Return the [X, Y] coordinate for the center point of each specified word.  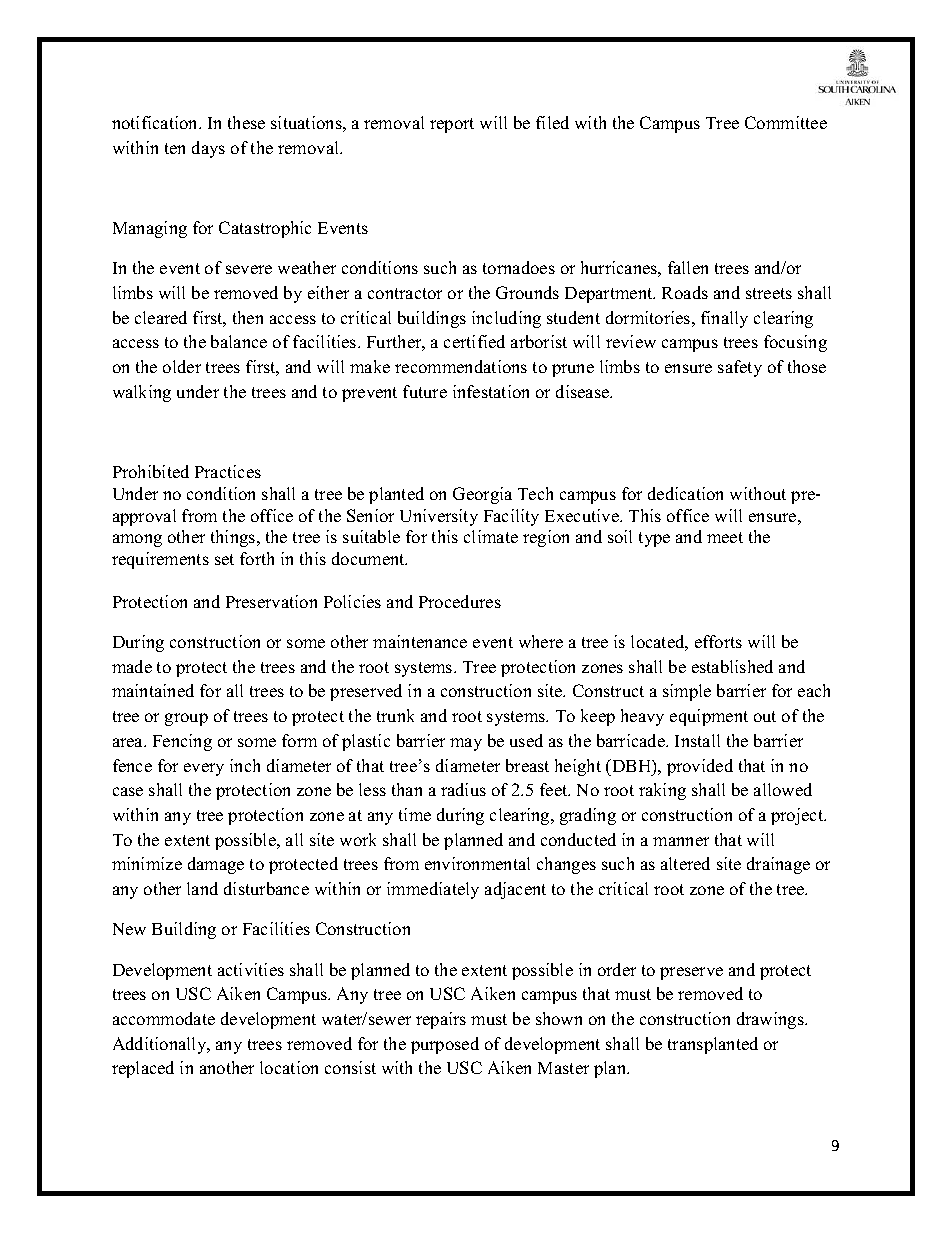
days [208, 149]
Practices [228, 471]
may [466, 744]
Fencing [182, 742]
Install [697, 740]
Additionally [161, 1045]
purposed [445, 1045]
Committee [786, 122]
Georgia [482, 495]
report [452, 125]
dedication [685, 493]
